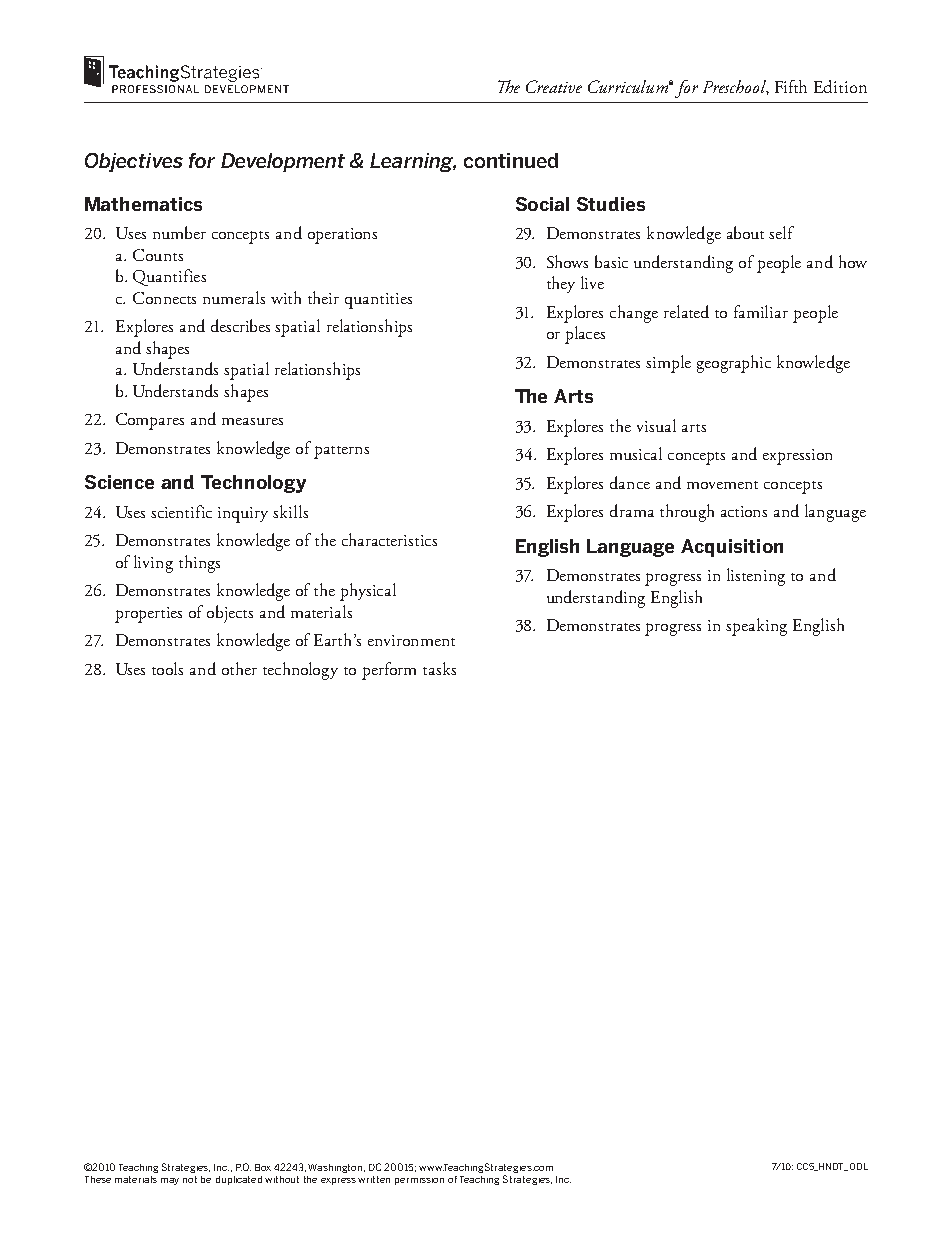  Describe the element at coordinates (148, 615) in the screenshot. I see `properties` at that location.
